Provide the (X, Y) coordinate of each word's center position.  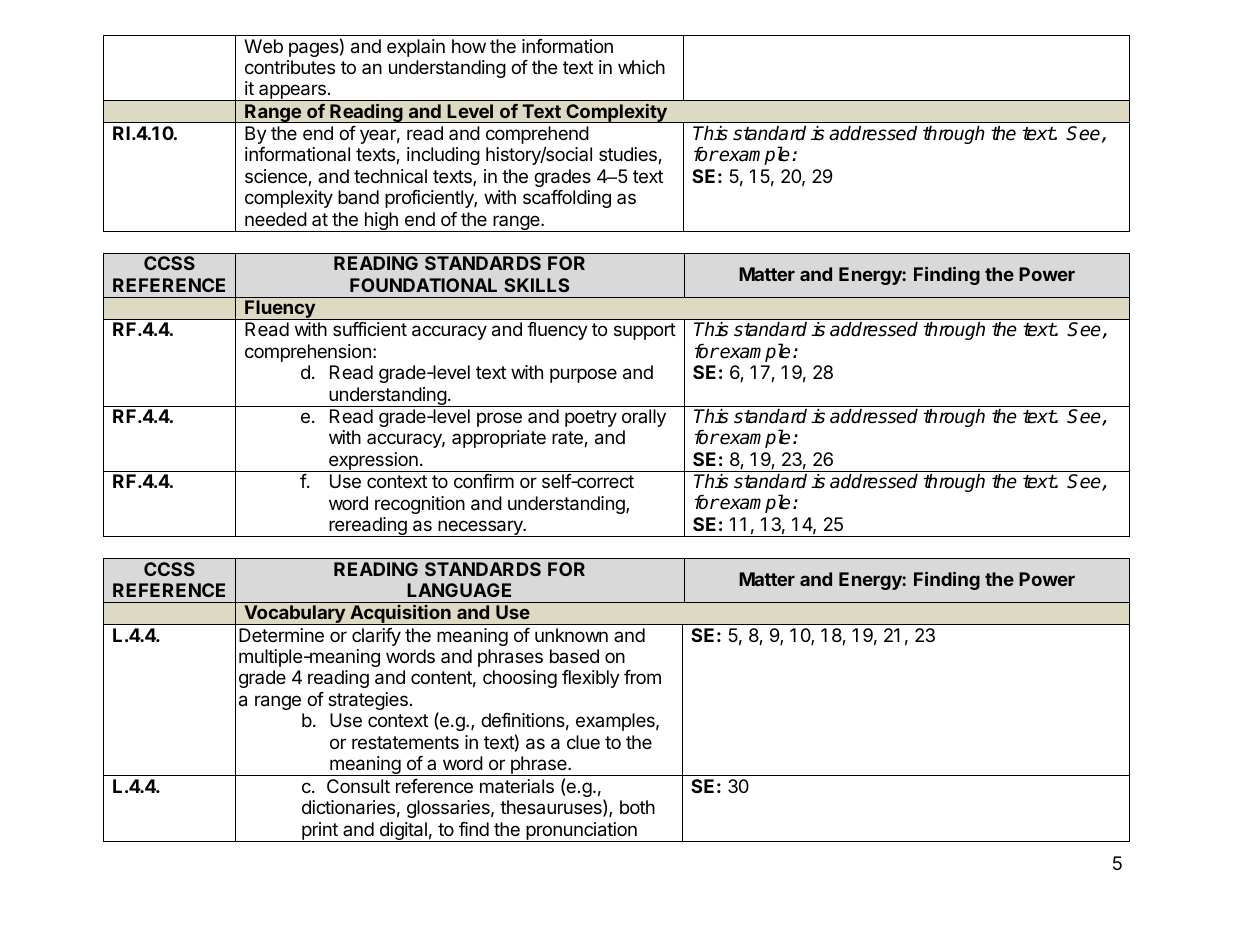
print (320, 832)
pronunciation (581, 832)
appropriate (499, 439)
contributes (290, 67)
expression (373, 462)
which (641, 67)
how (469, 46)
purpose (583, 375)
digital (403, 832)
